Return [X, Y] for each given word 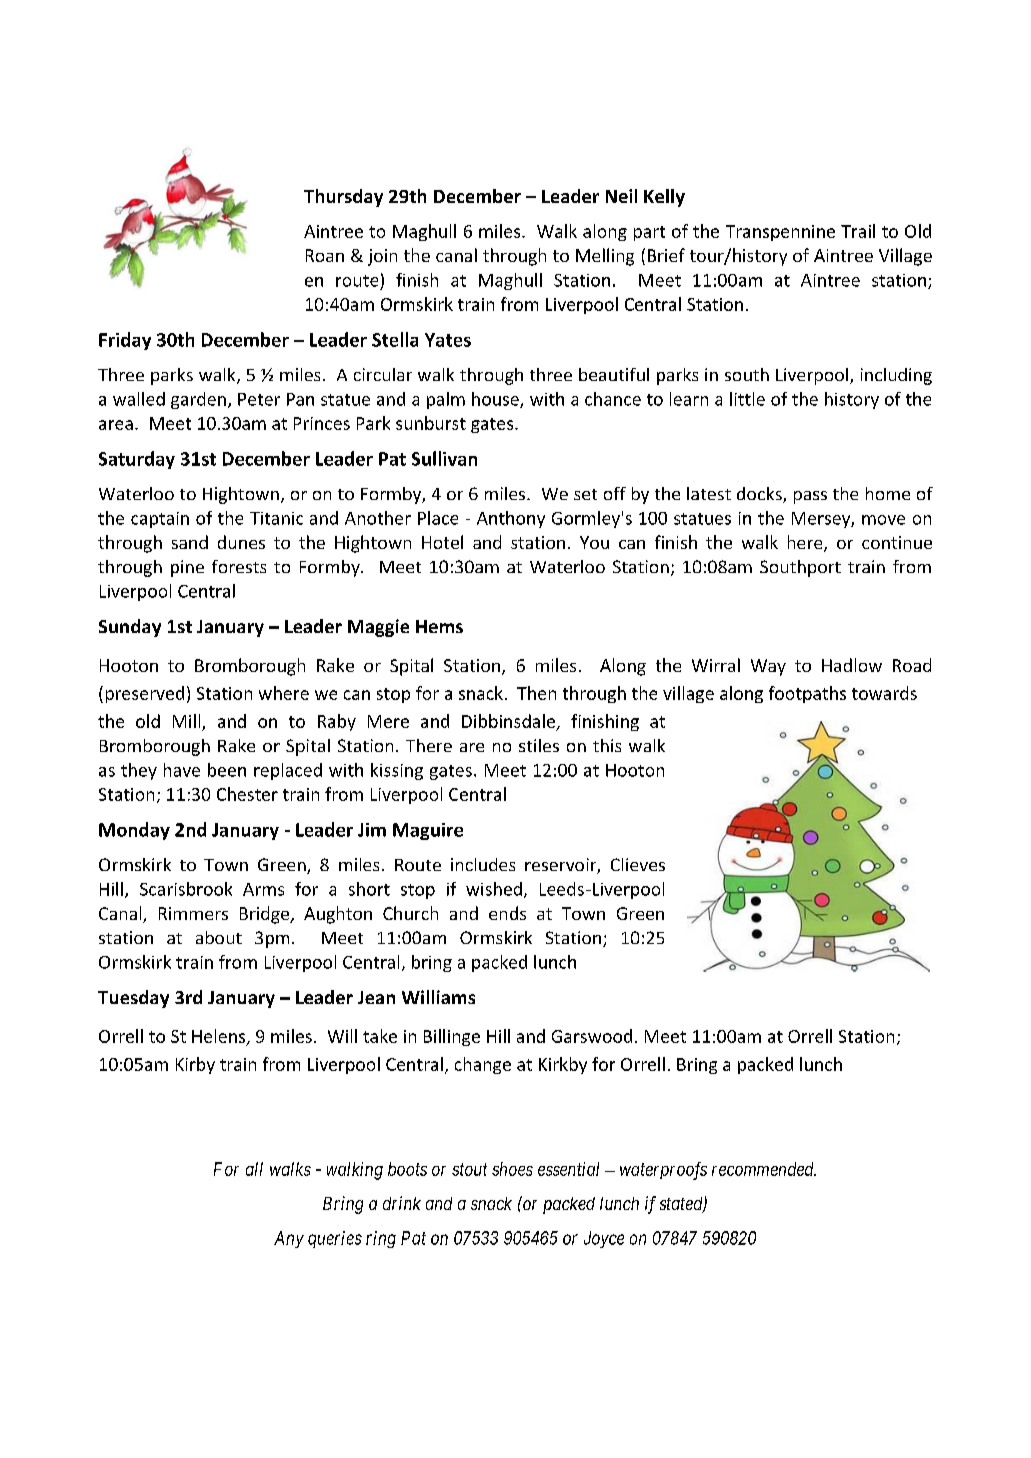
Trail [858, 231]
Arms [263, 889]
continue [897, 542]
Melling [605, 257]
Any [289, 1239]
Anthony [511, 519]
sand [190, 542]
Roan [325, 255]
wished [494, 889]
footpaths [807, 694]
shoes [512, 1169]
